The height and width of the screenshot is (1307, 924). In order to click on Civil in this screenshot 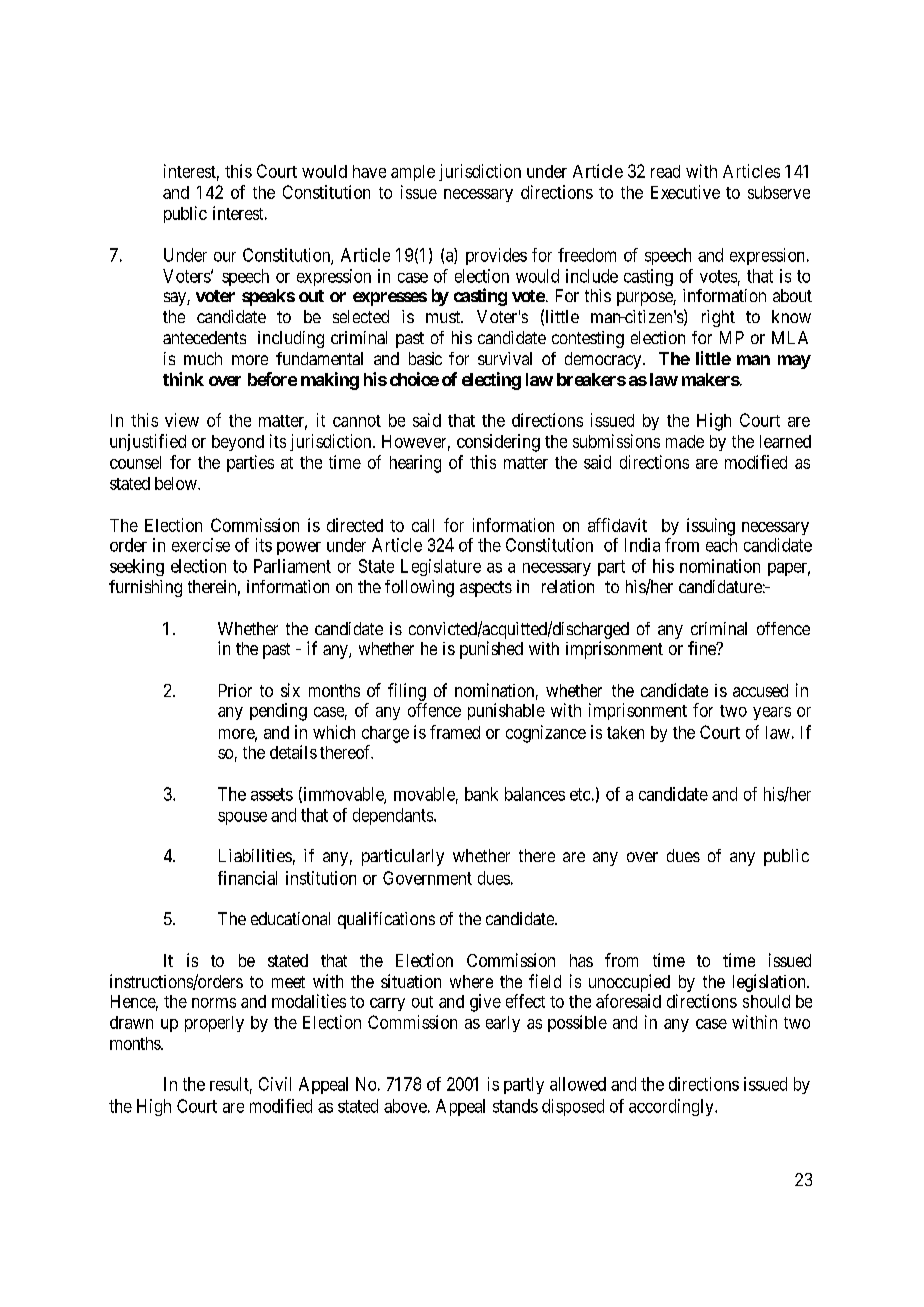, I will do `click(275, 1084)`.
